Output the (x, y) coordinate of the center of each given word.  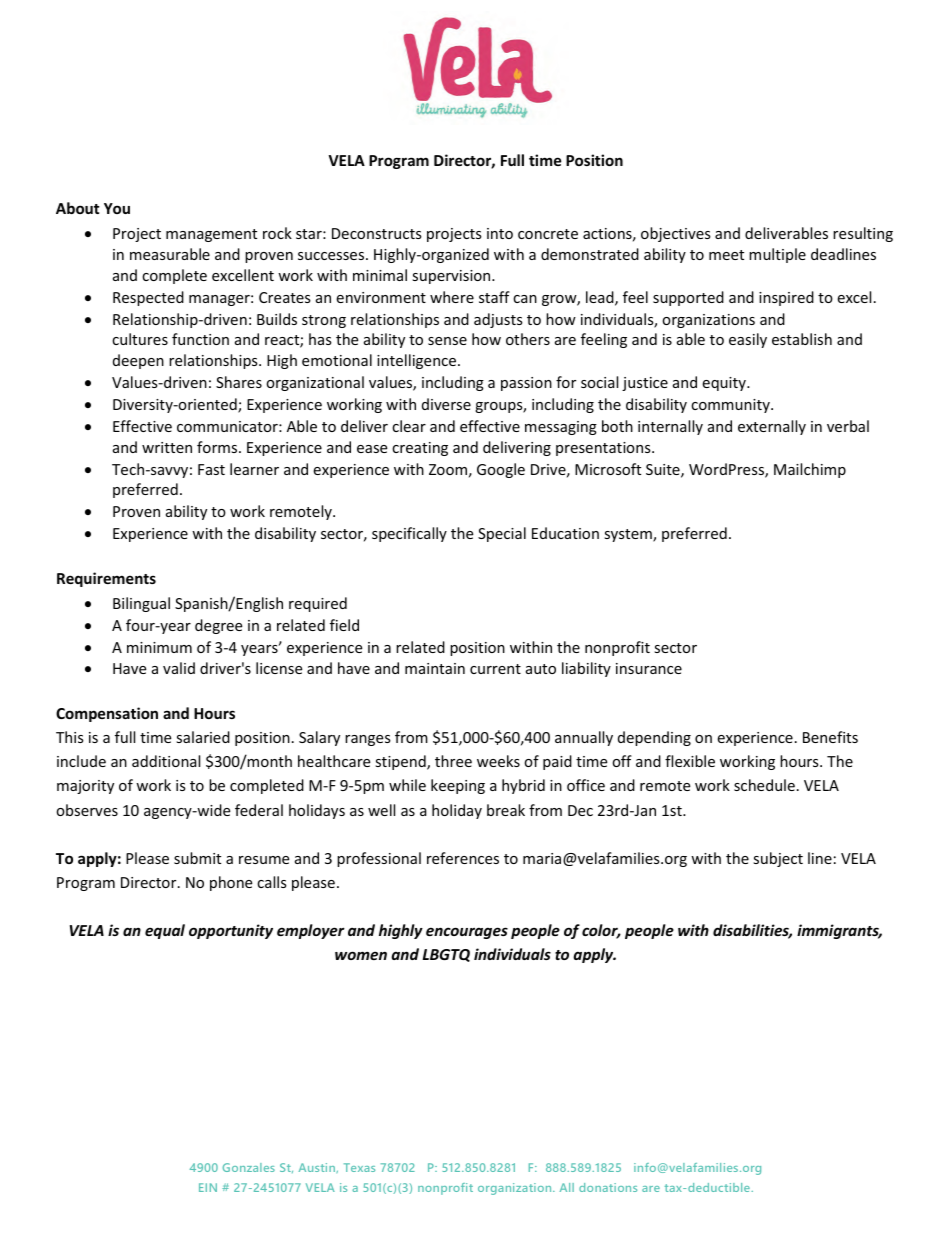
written (167, 447)
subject (778, 859)
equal (165, 931)
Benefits (830, 737)
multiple (777, 255)
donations (608, 1187)
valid (179, 668)
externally (772, 427)
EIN (208, 1187)
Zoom (448, 469)
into (500, 233)
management (211, 235)
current (495, 669)
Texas (359, 1167)
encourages (467, 933)
